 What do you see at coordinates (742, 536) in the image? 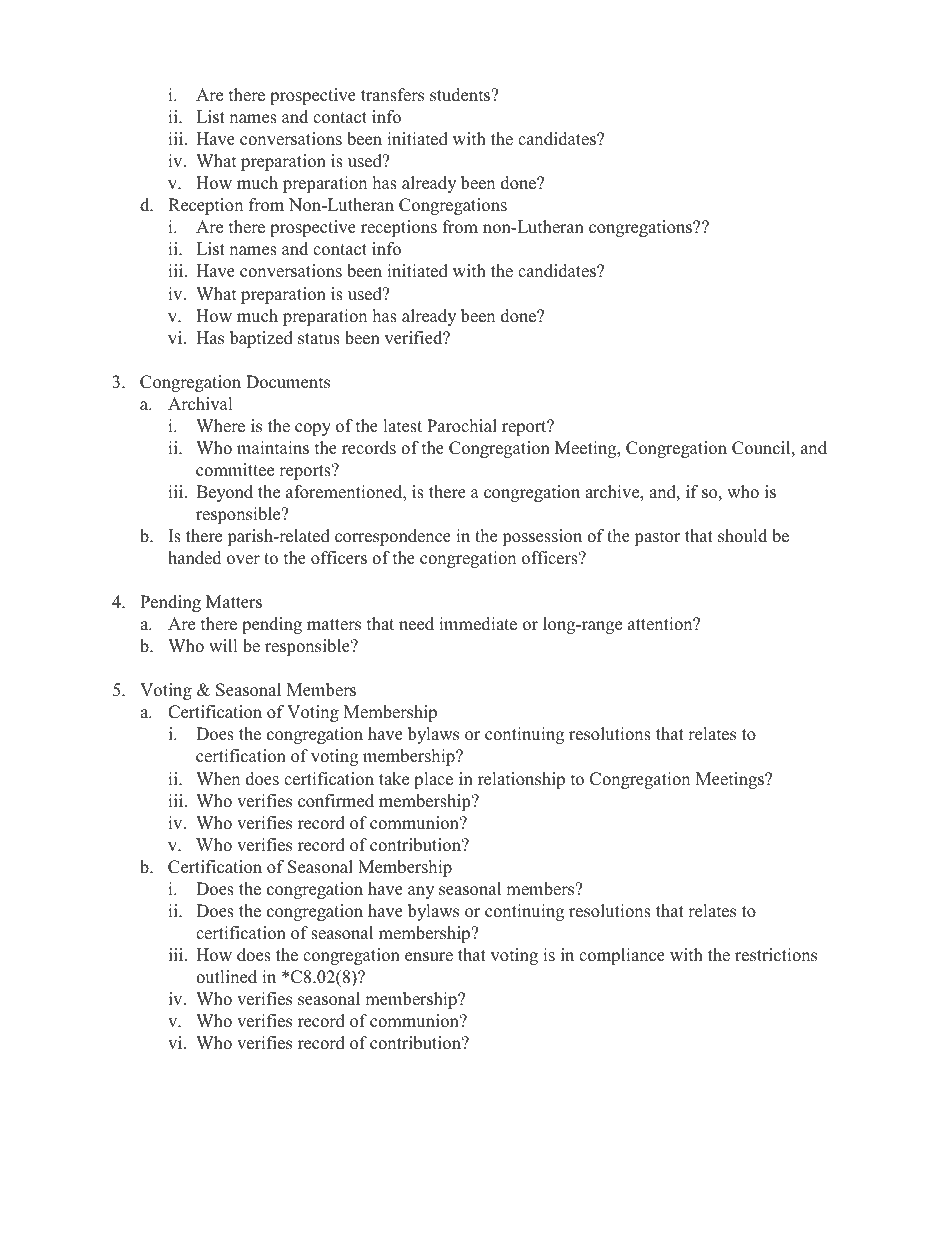
I see `should` at bounding box center [742, 536].
